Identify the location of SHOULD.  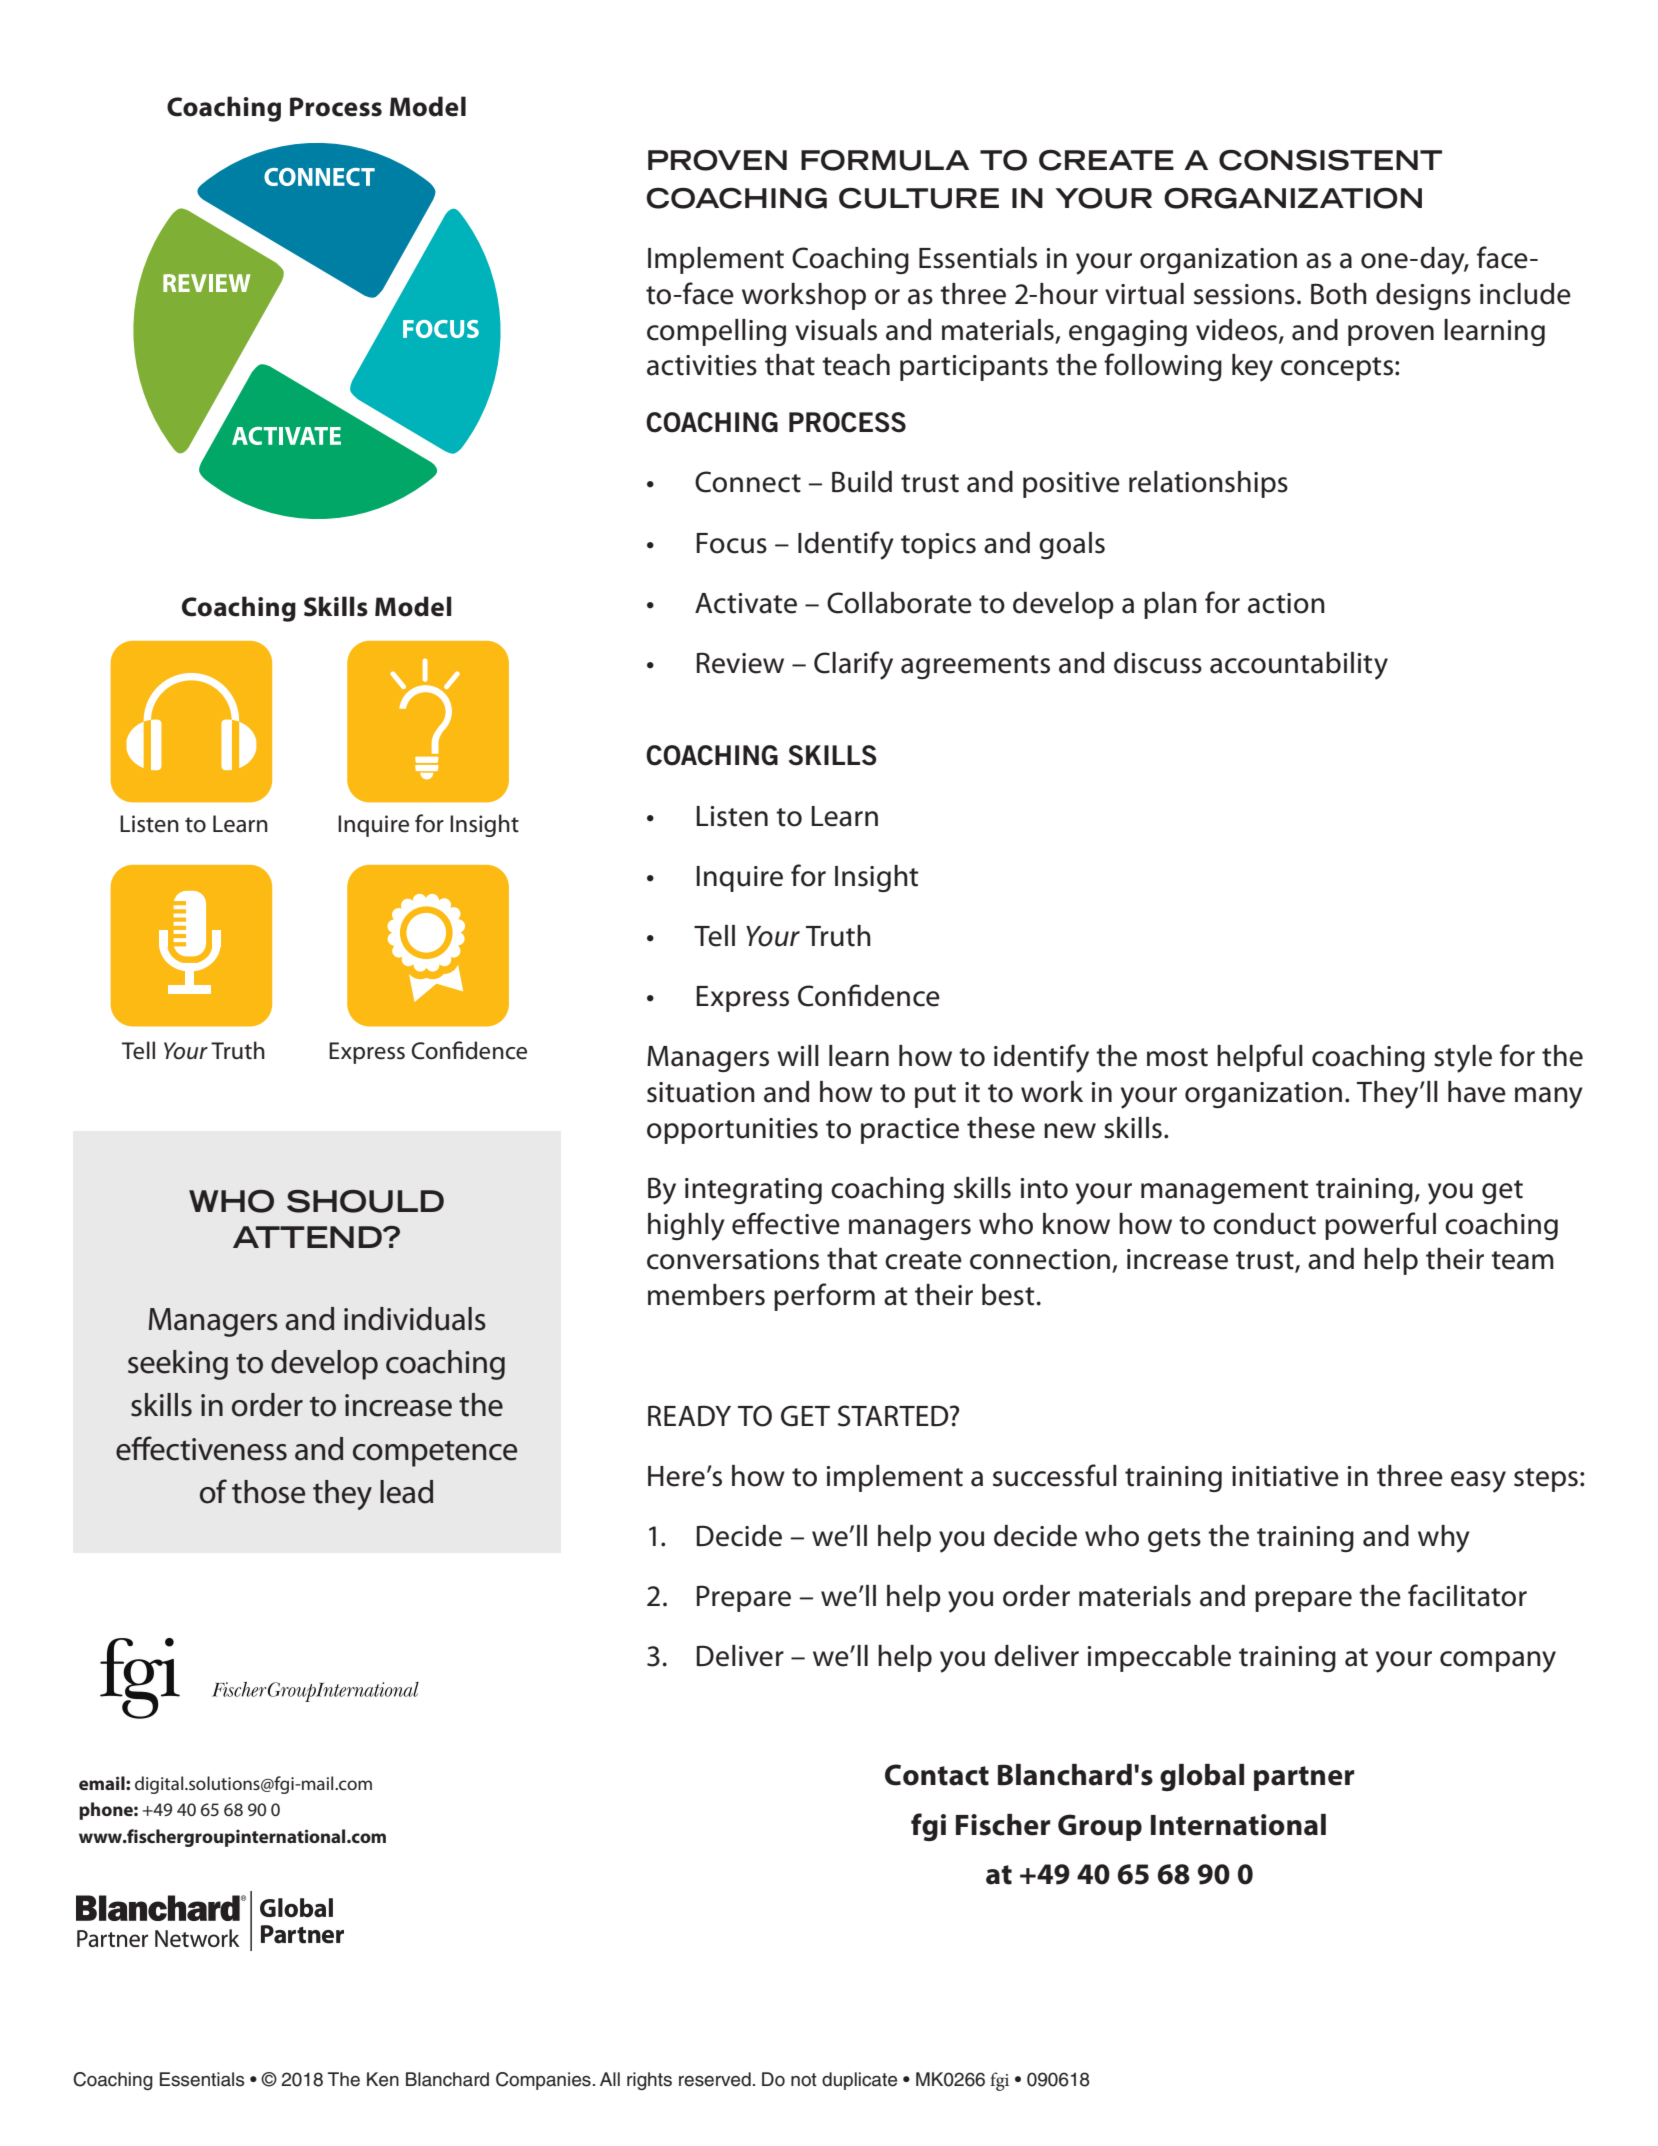
(365, 1201).
